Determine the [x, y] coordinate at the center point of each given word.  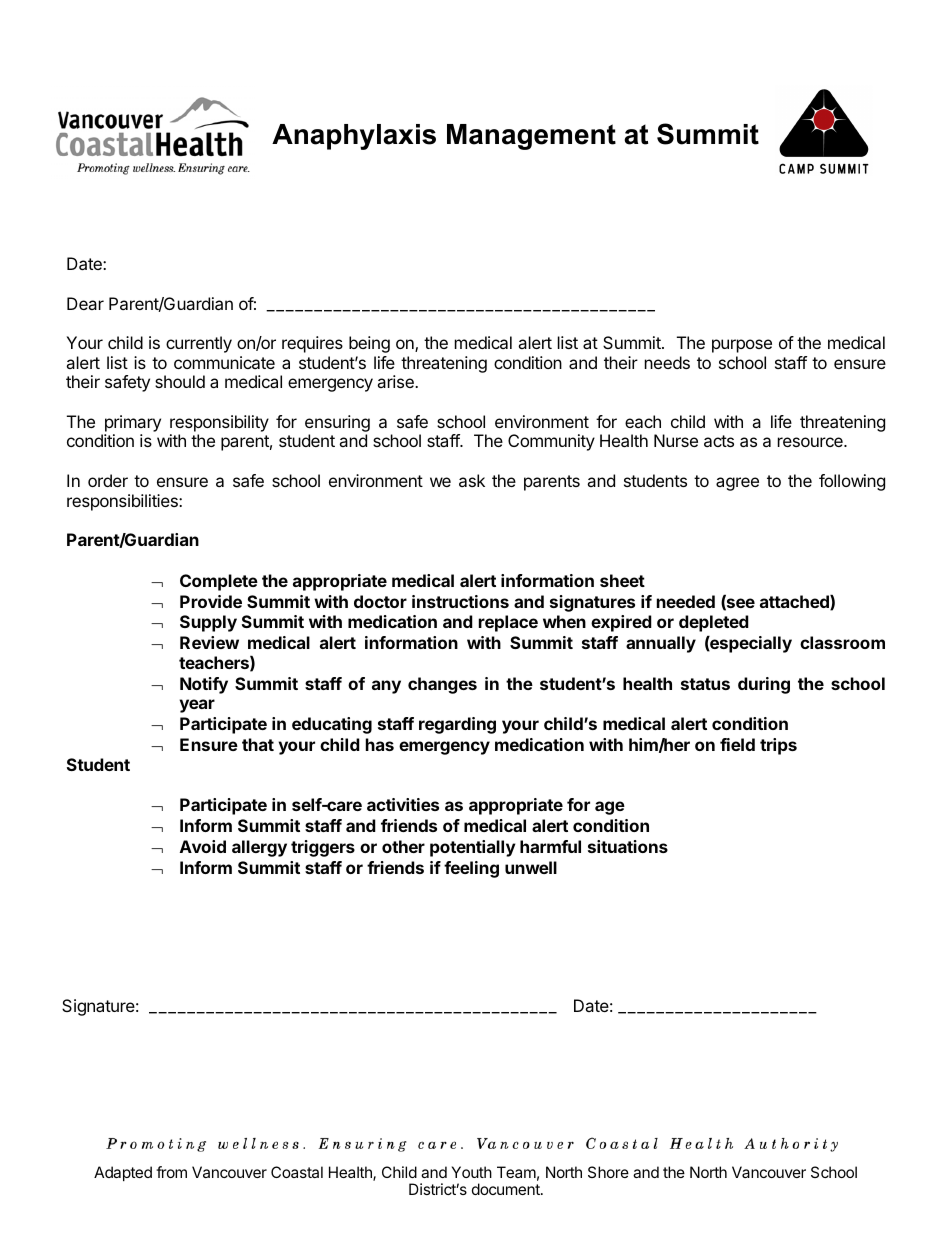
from [171, 1172]
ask [472, 480]
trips [778, 746]
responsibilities [123, 502]
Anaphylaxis [354, 137]
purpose [742, 346]
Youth [472, 1172]
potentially [473, 848]
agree [737, 484]
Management [531, 137]
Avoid [203, 846]
